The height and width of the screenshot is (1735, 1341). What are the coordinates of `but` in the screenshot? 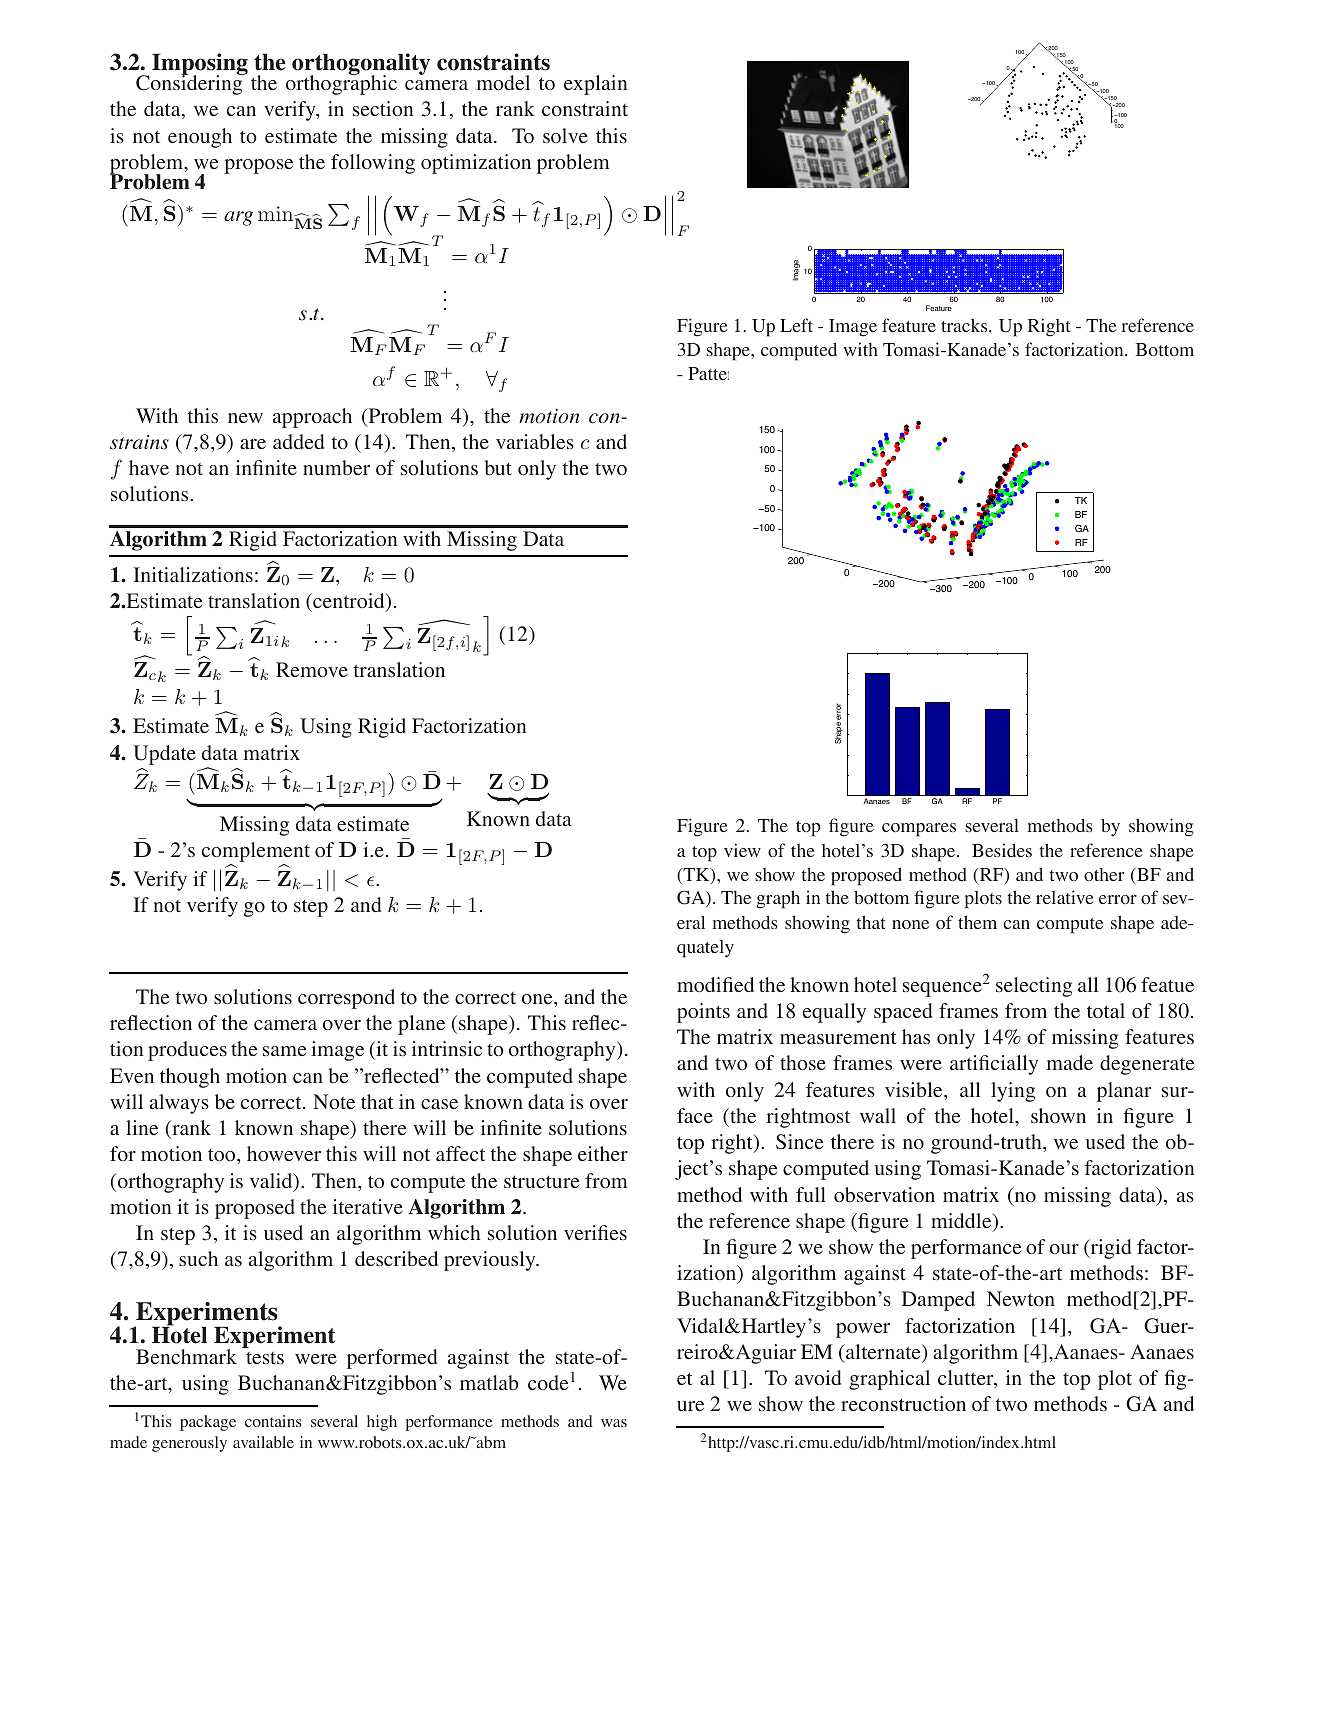 It's located at (498, 467).
